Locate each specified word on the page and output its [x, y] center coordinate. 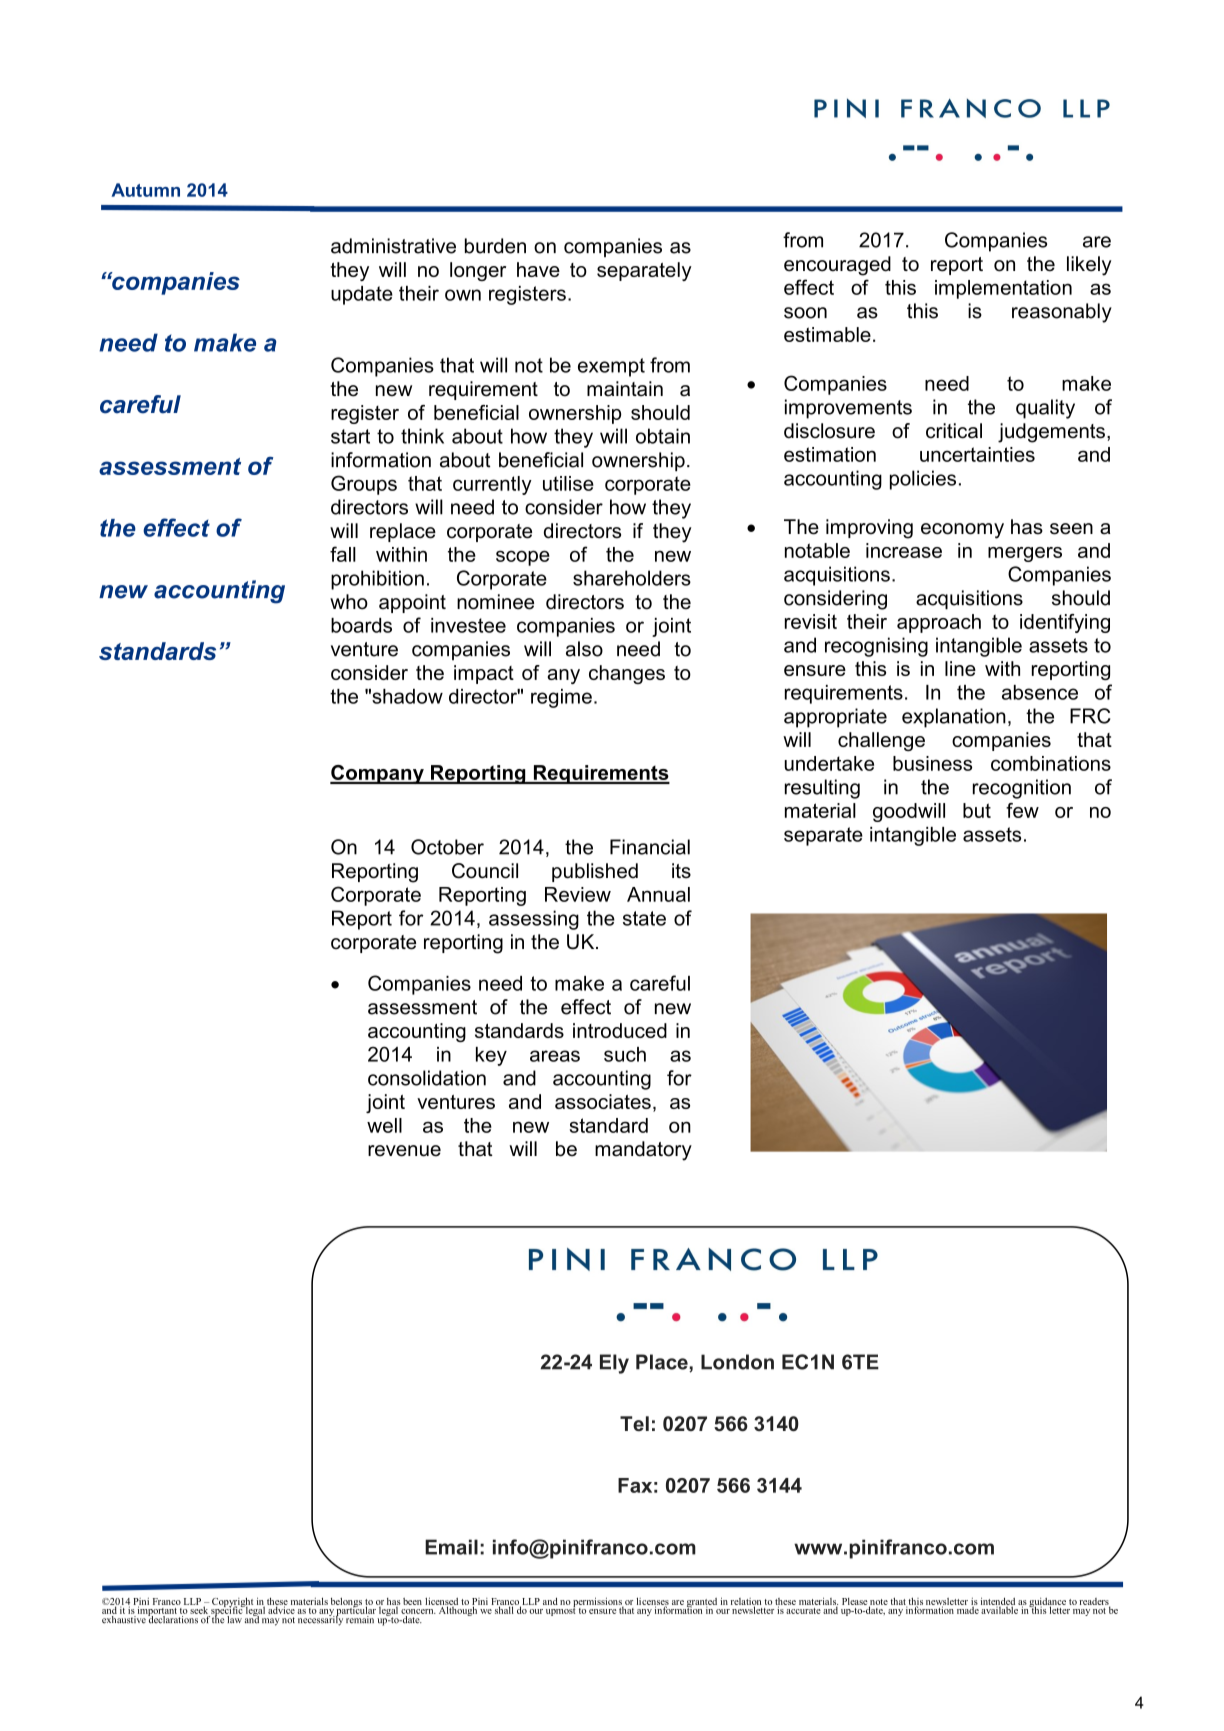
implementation [1003, 289]
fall [343, 554]
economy [962, 531]
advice [282, 1609]
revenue [404, 1151]
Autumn [146, 190]
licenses [652, 1602]
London [737, 1362]
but [977, 810]
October [447, 847]
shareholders [632, 578]
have [538, 269]
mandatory [643, 1151]
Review [578, 894]
